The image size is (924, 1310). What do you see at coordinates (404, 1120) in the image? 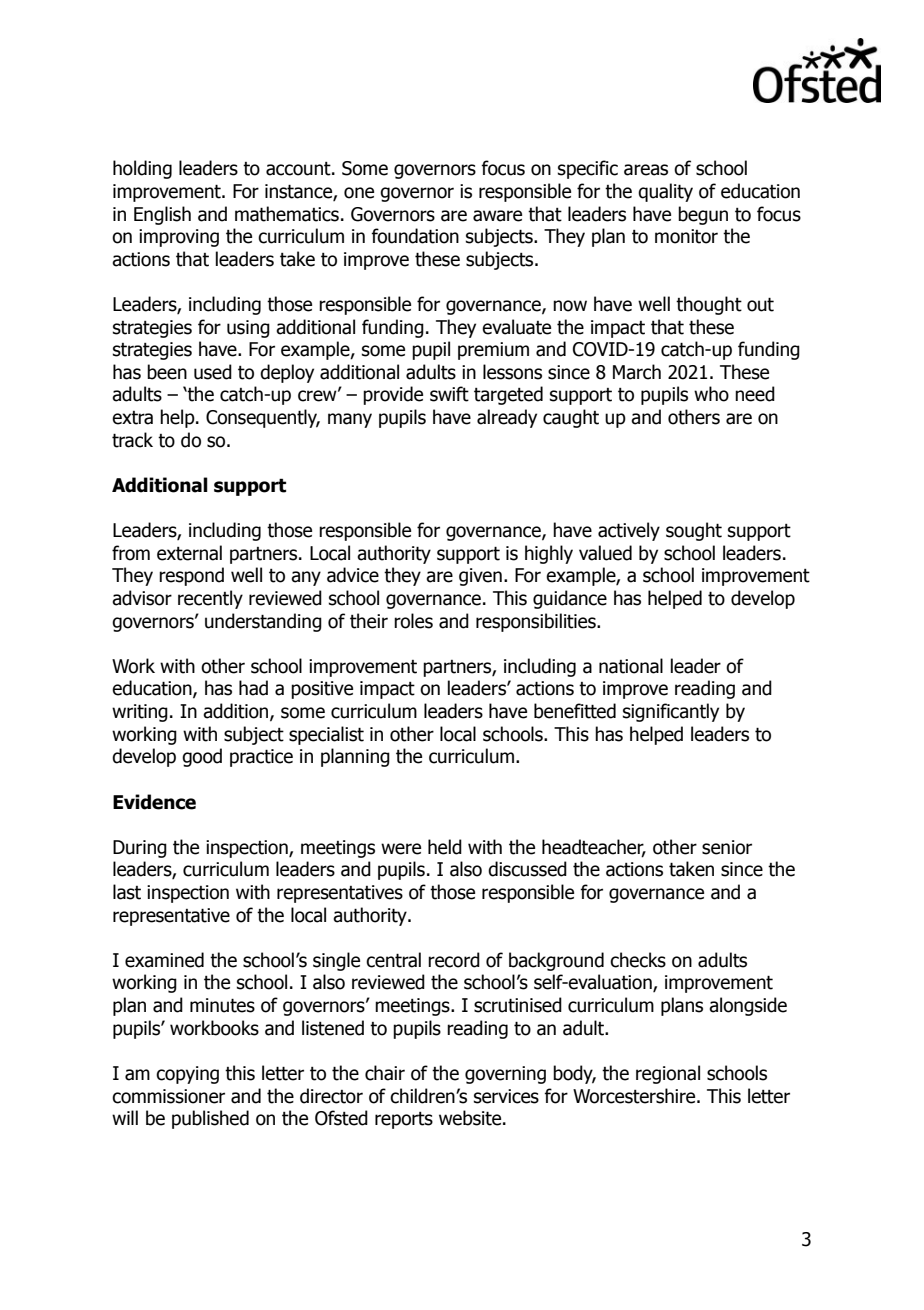
I see `reports` at bounding box center [404, 1120].
